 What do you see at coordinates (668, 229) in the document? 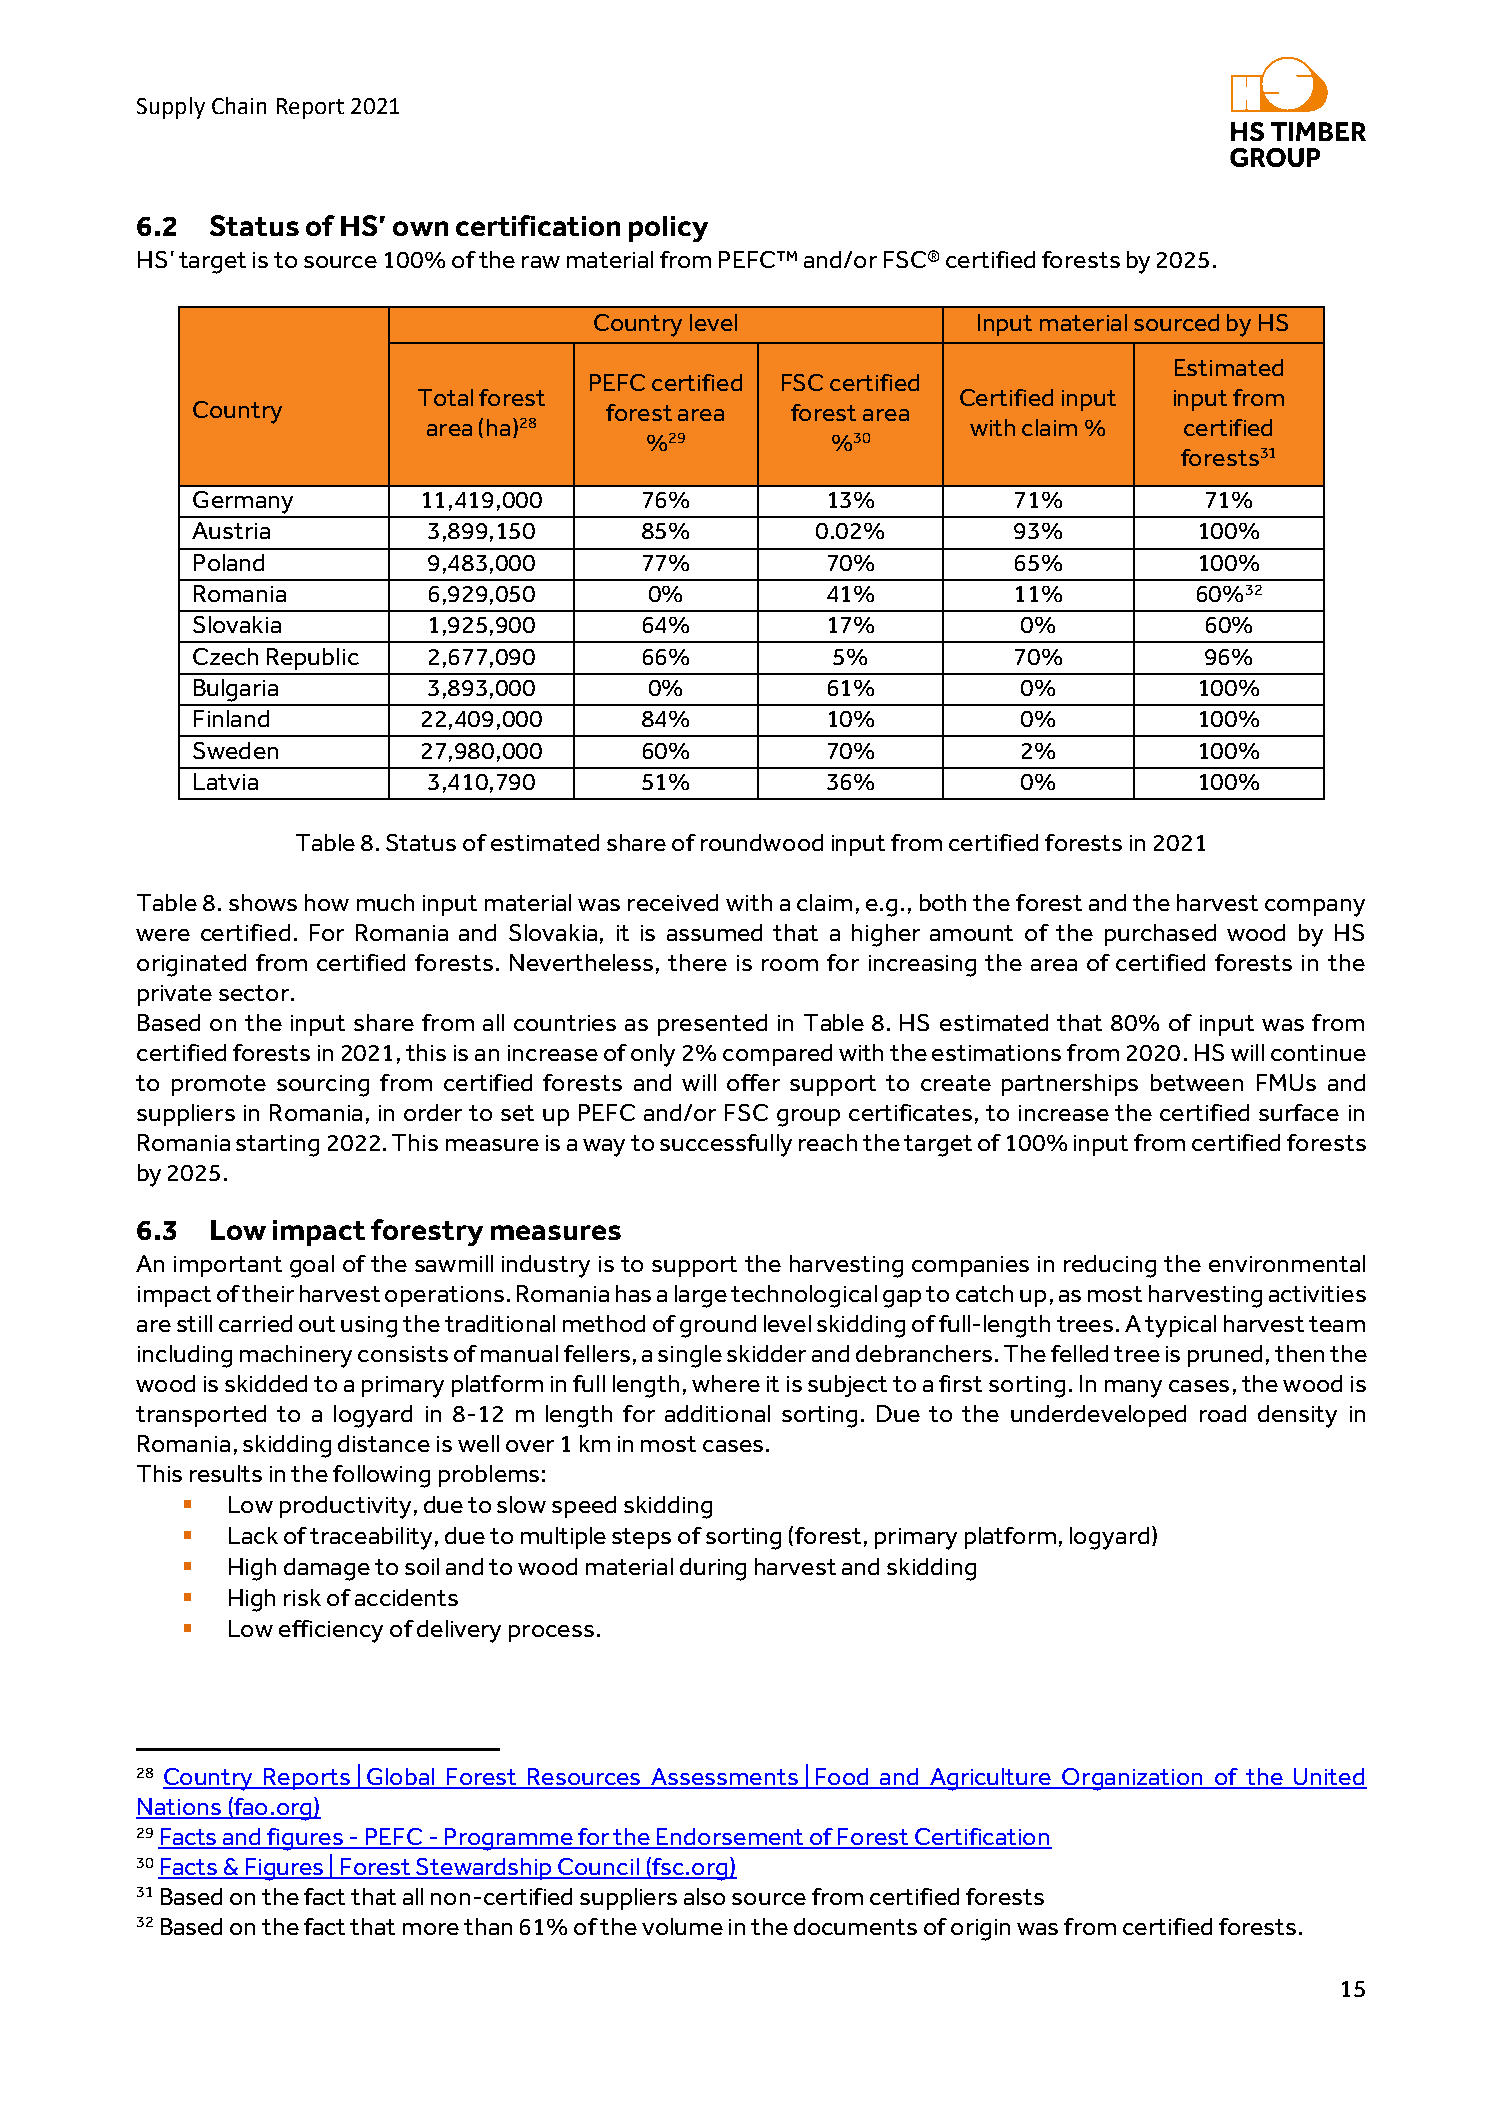
I see `policy` at bounding box center [668, 229].
